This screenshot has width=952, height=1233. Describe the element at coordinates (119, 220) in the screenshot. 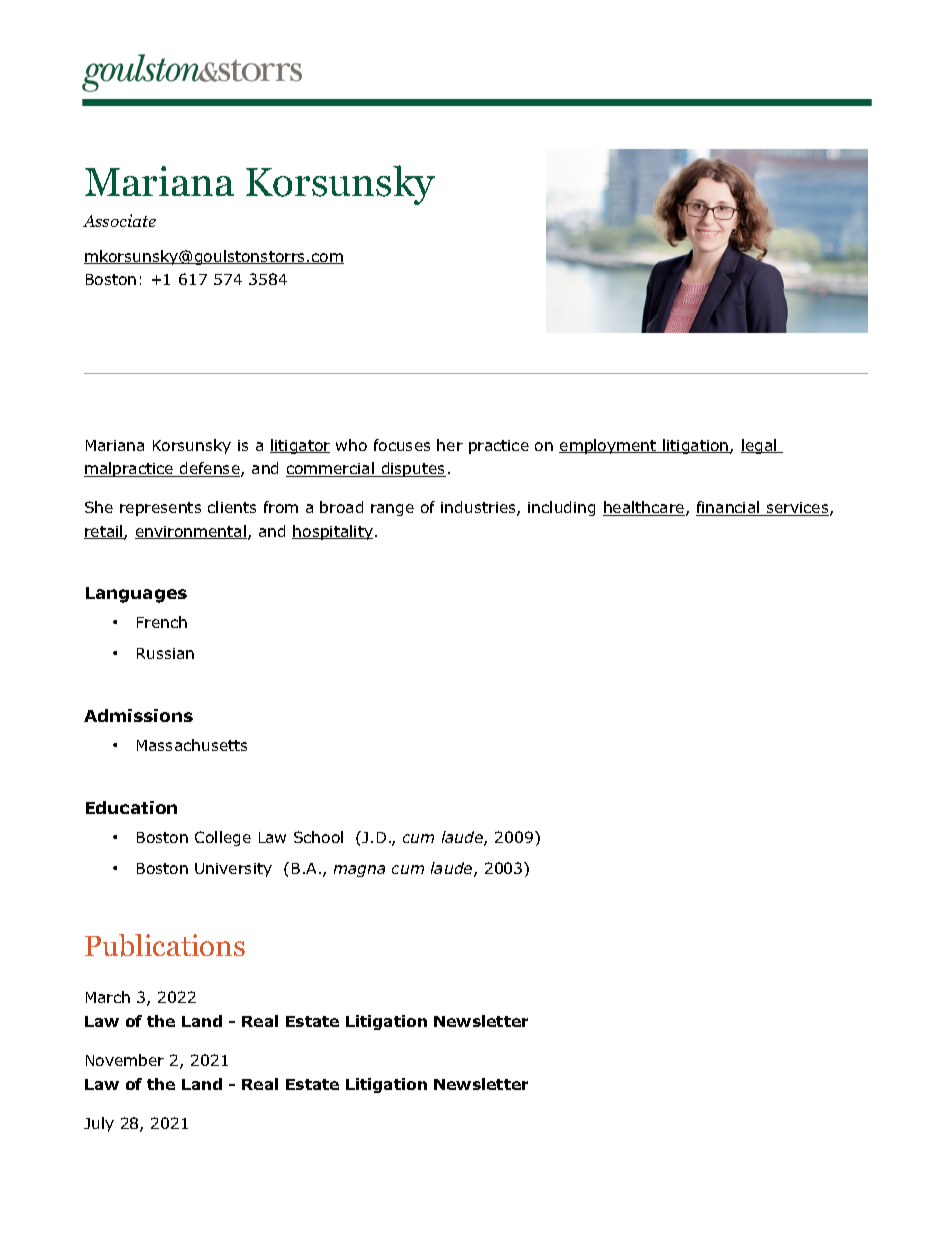

I see `Associate` at that location.
